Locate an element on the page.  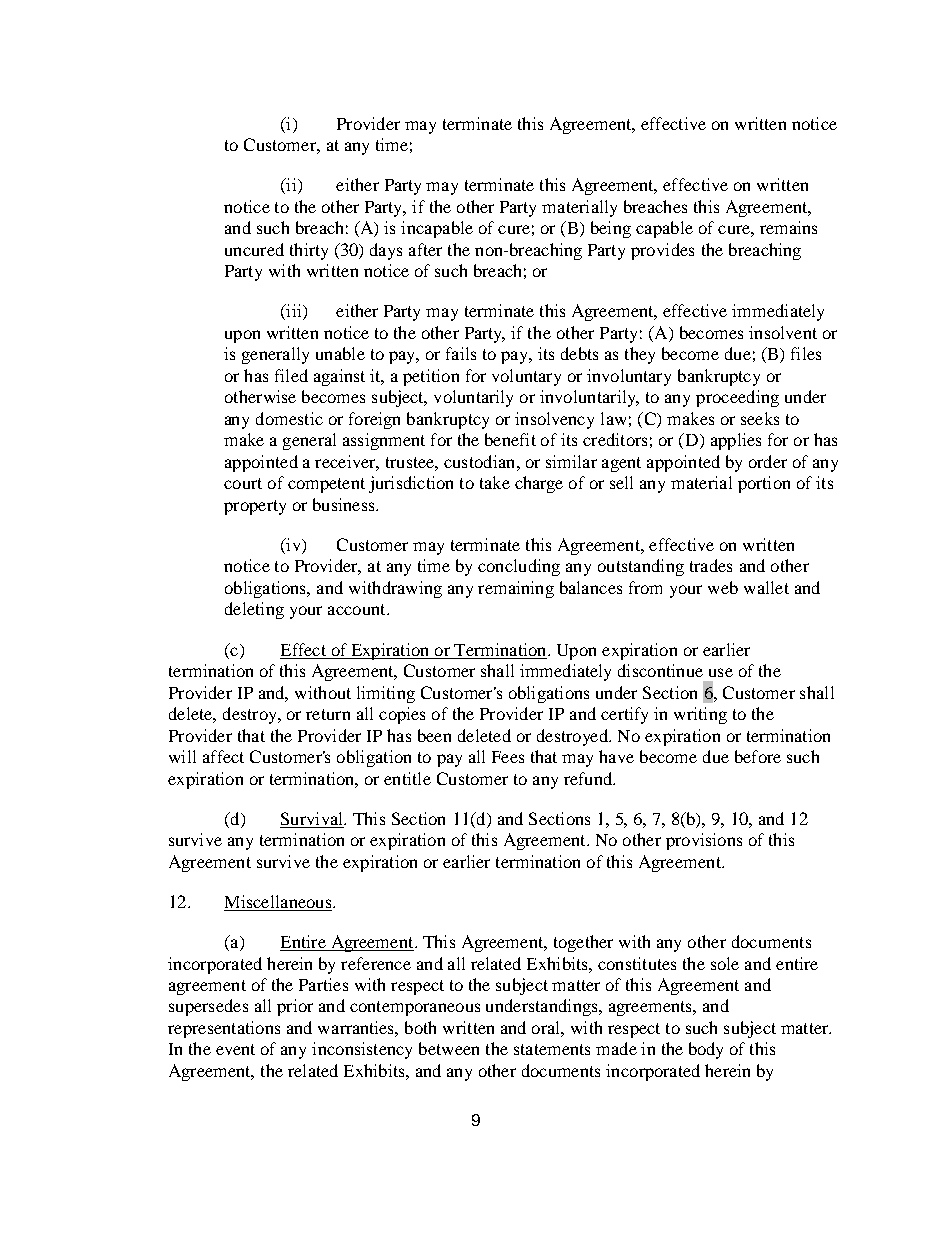
remains is located at coordinates (788, 227).
